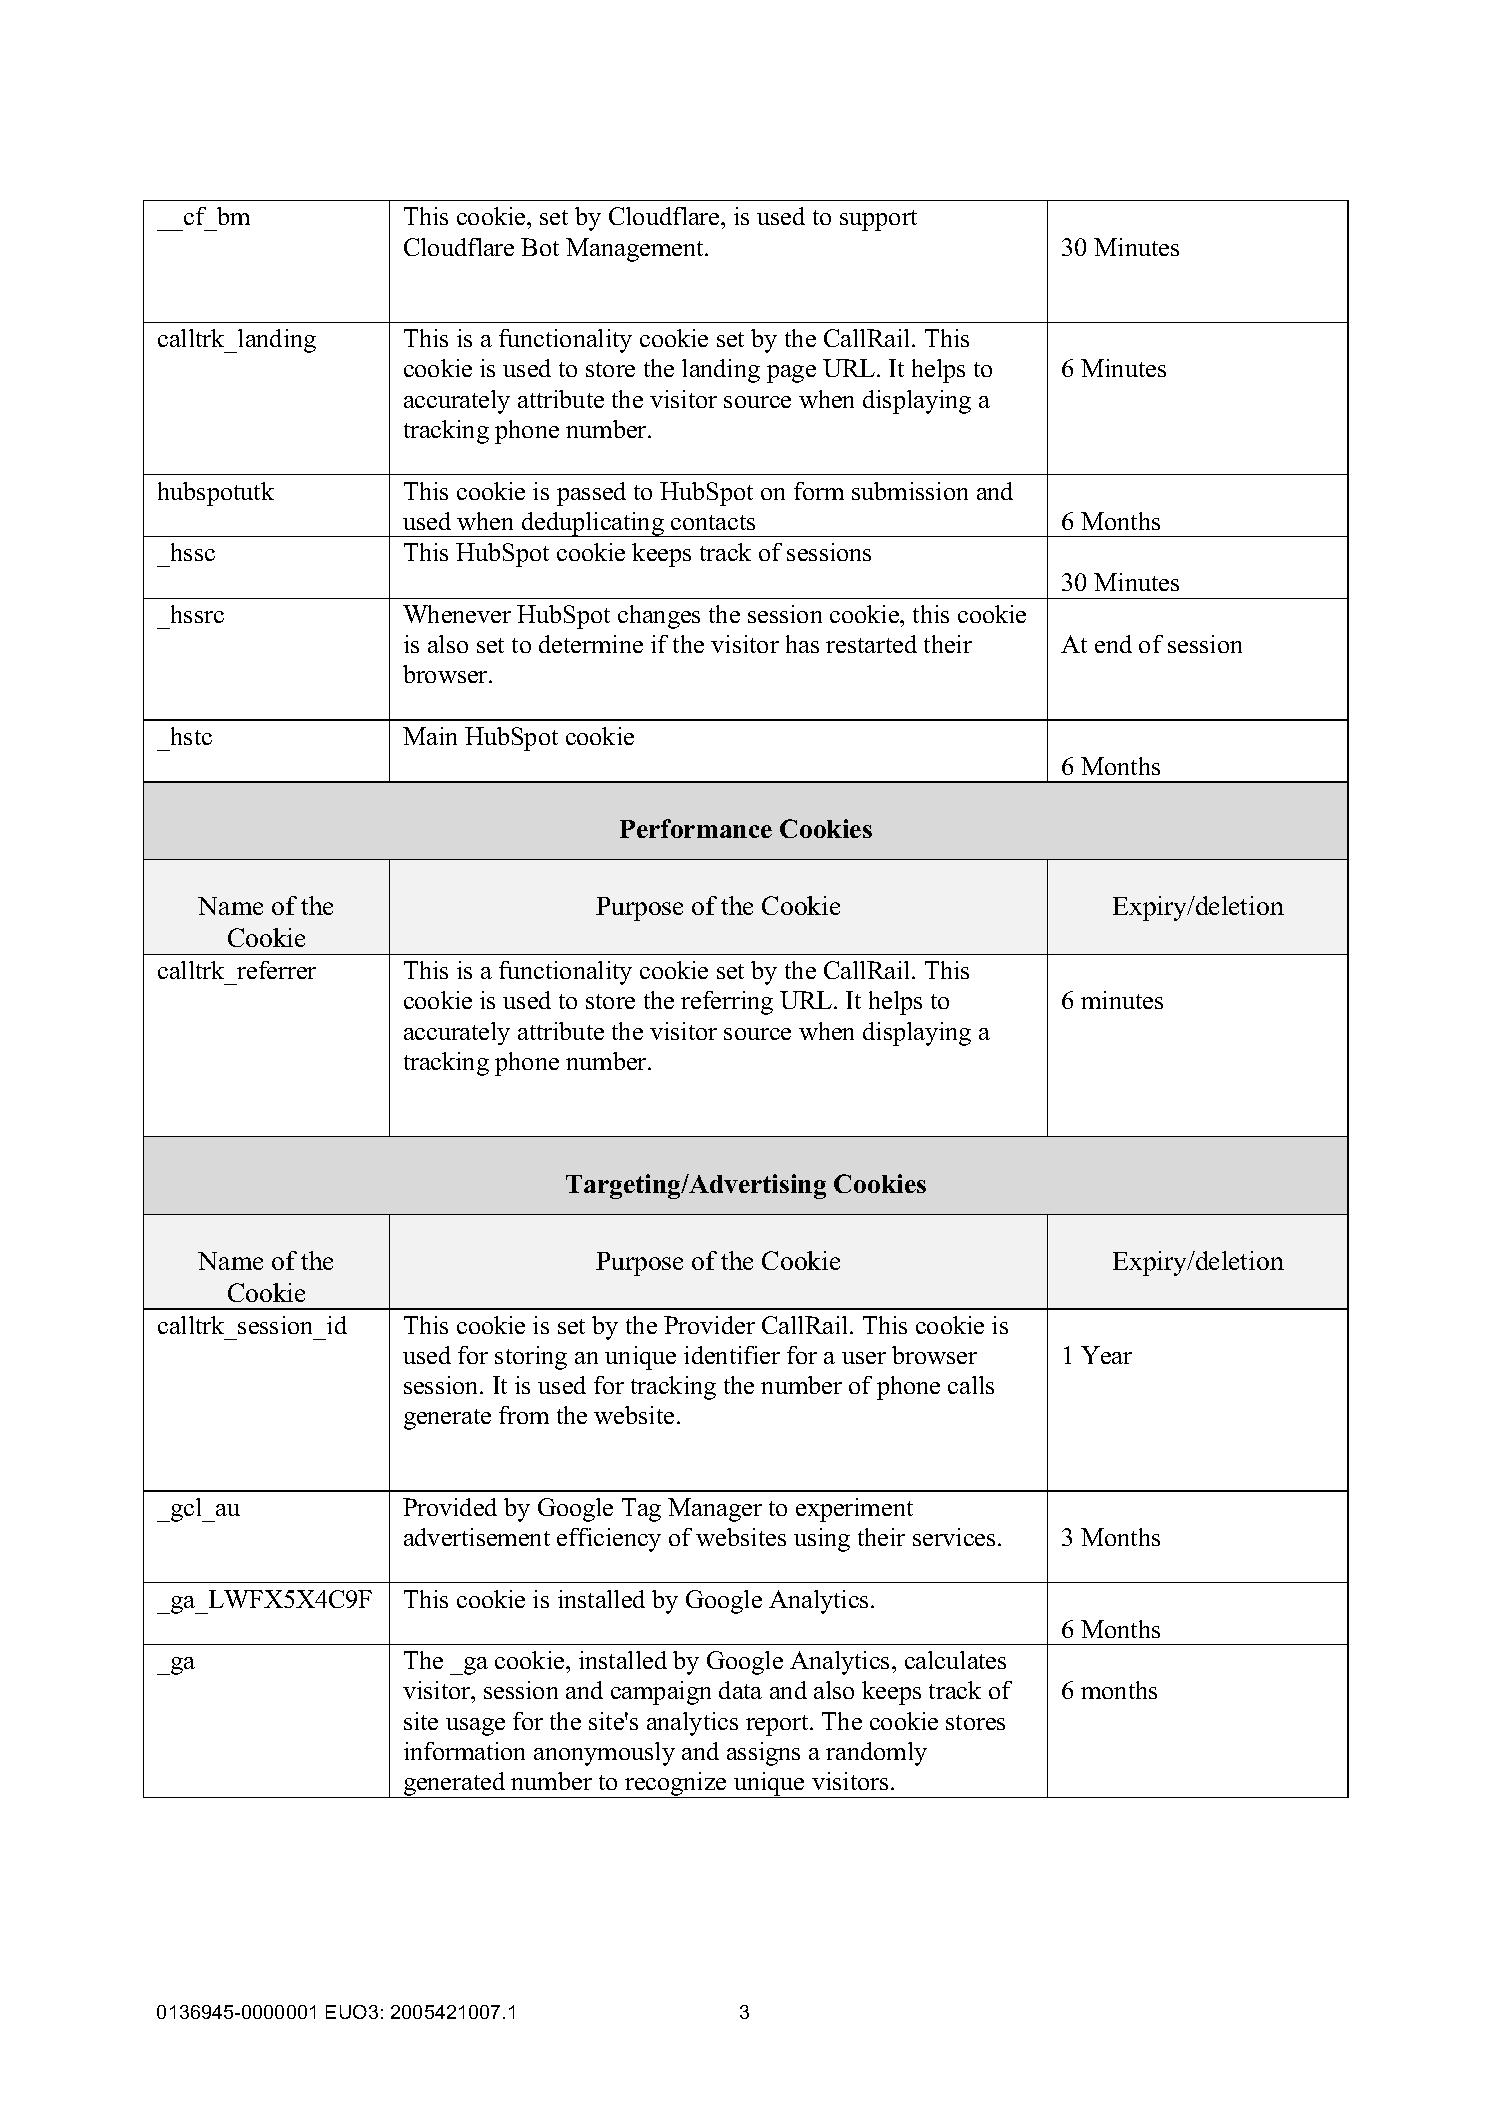 The image size is (1489, 2106). Describe the element at coordinates (715, 1510) in the screenshot. I see `Manager` at that location.
